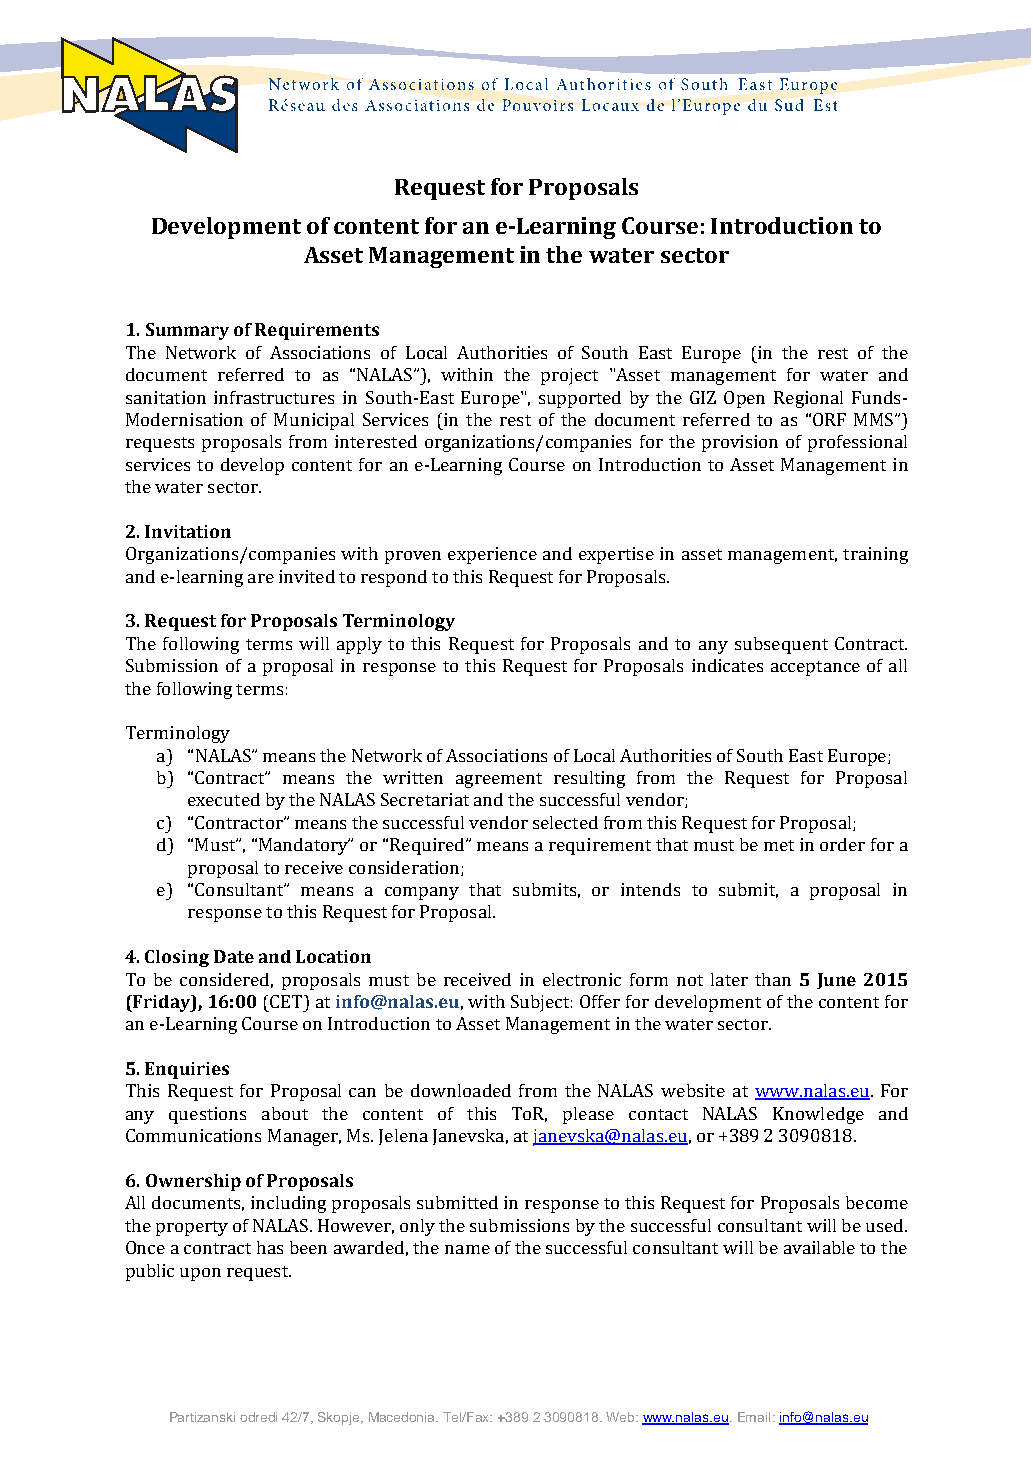 Image resolution: width=1033 pixels, height=1461 pixels. I want to click on Knowledge, so click(818, 1115).
